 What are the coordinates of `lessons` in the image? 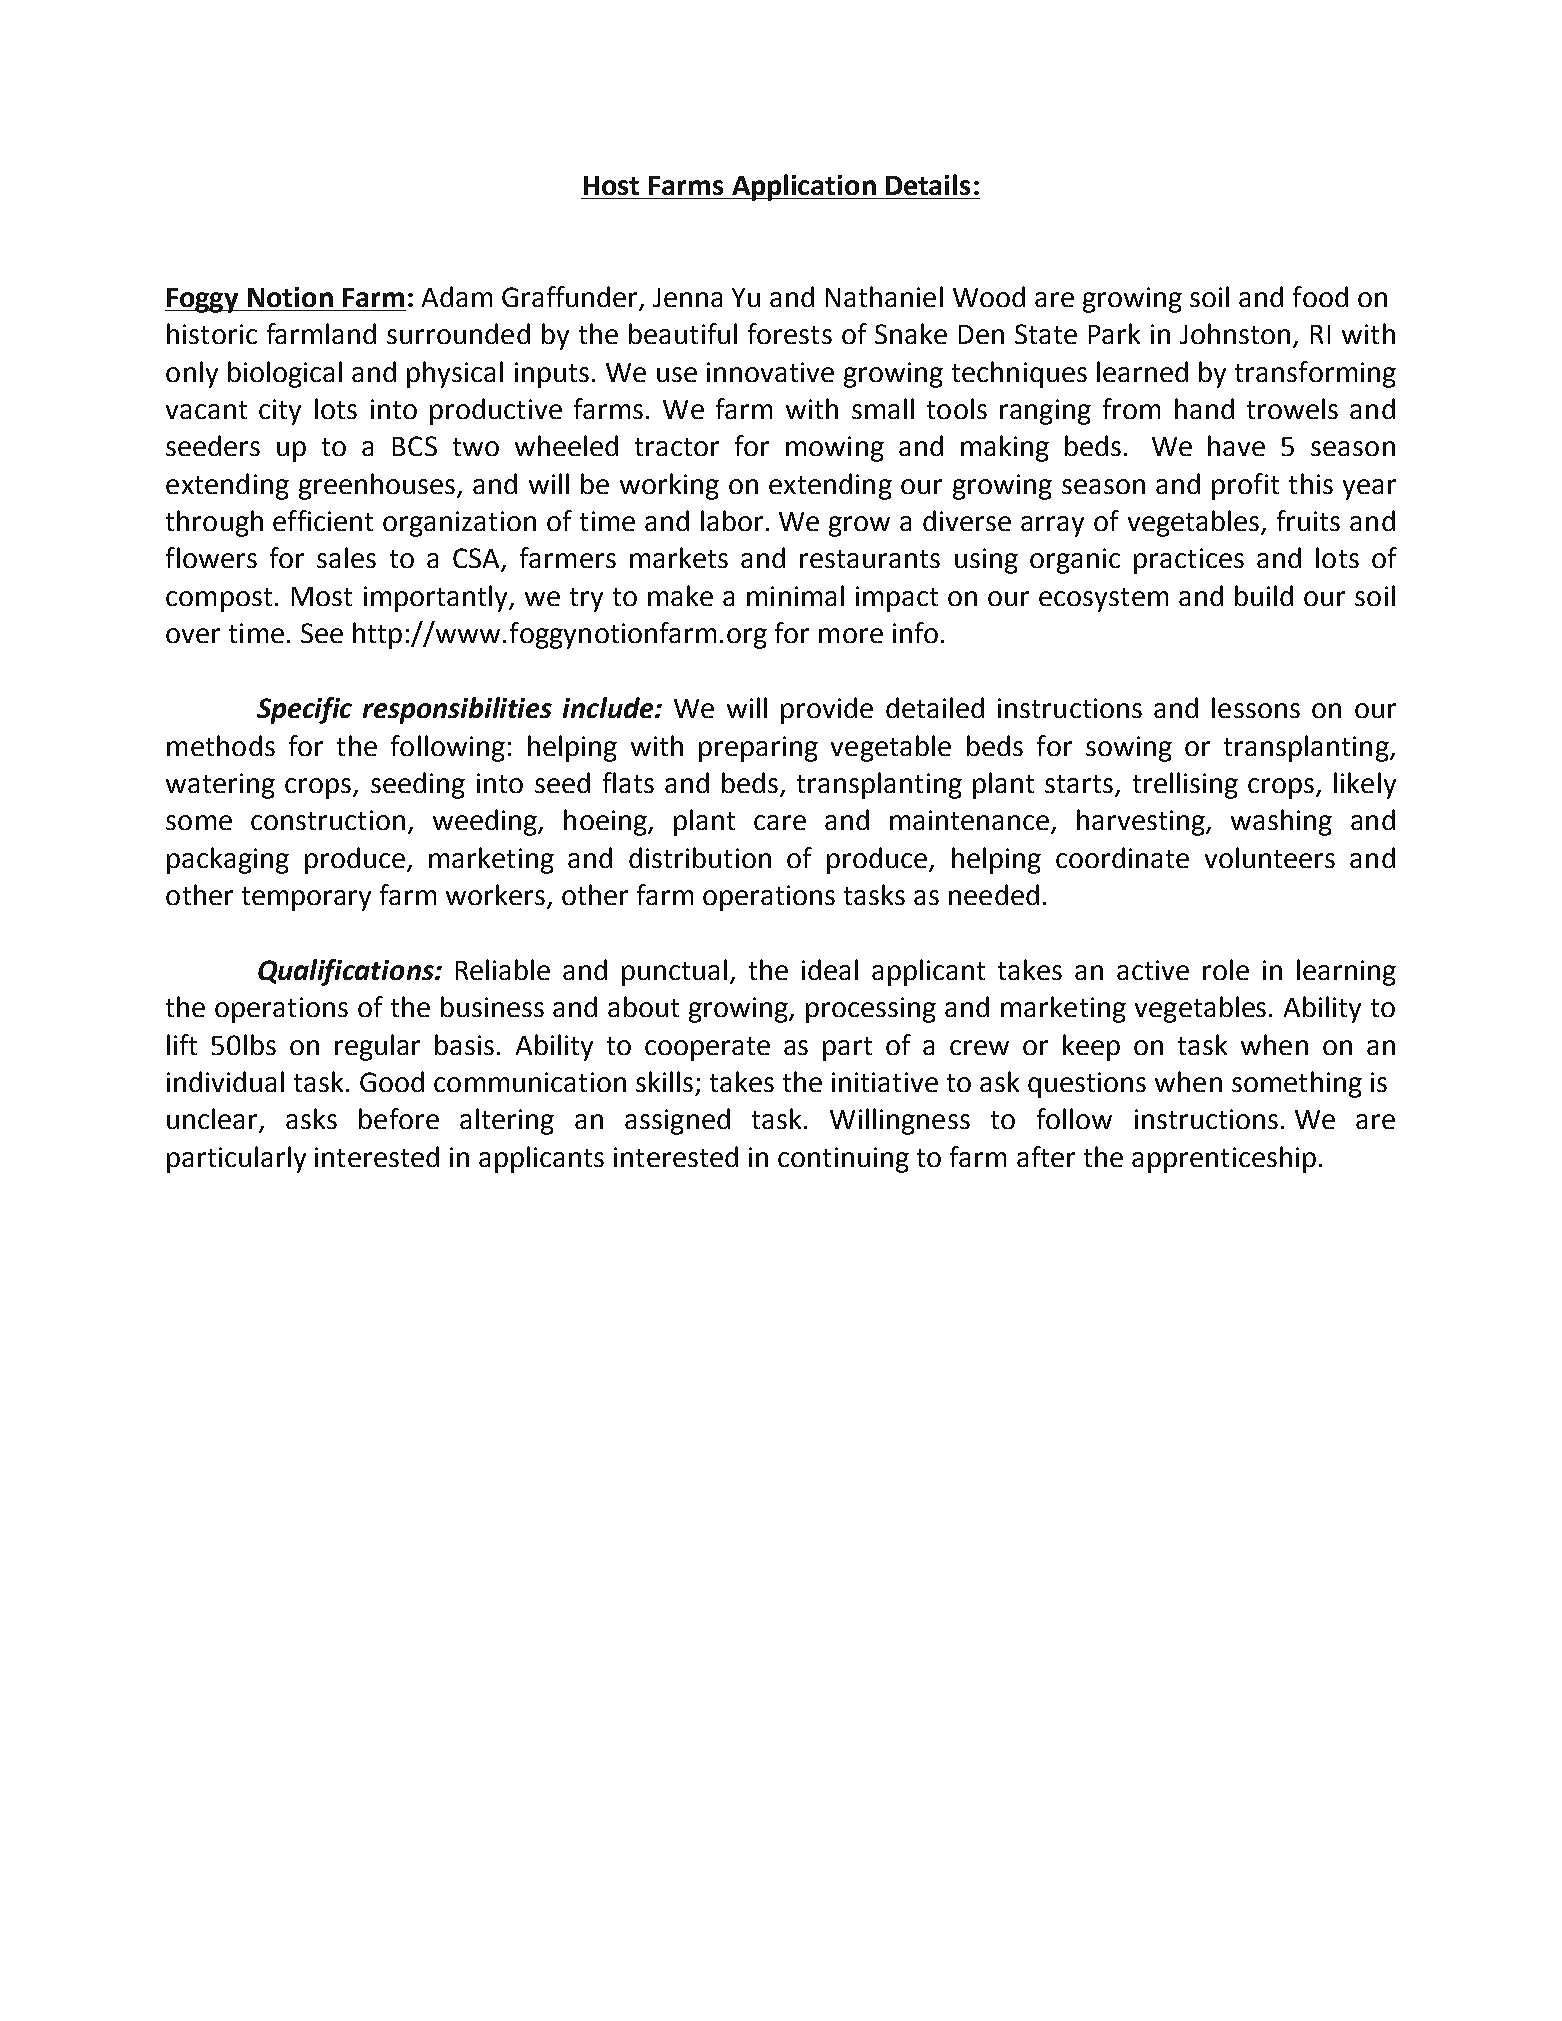 It's located at (1256, 707).
